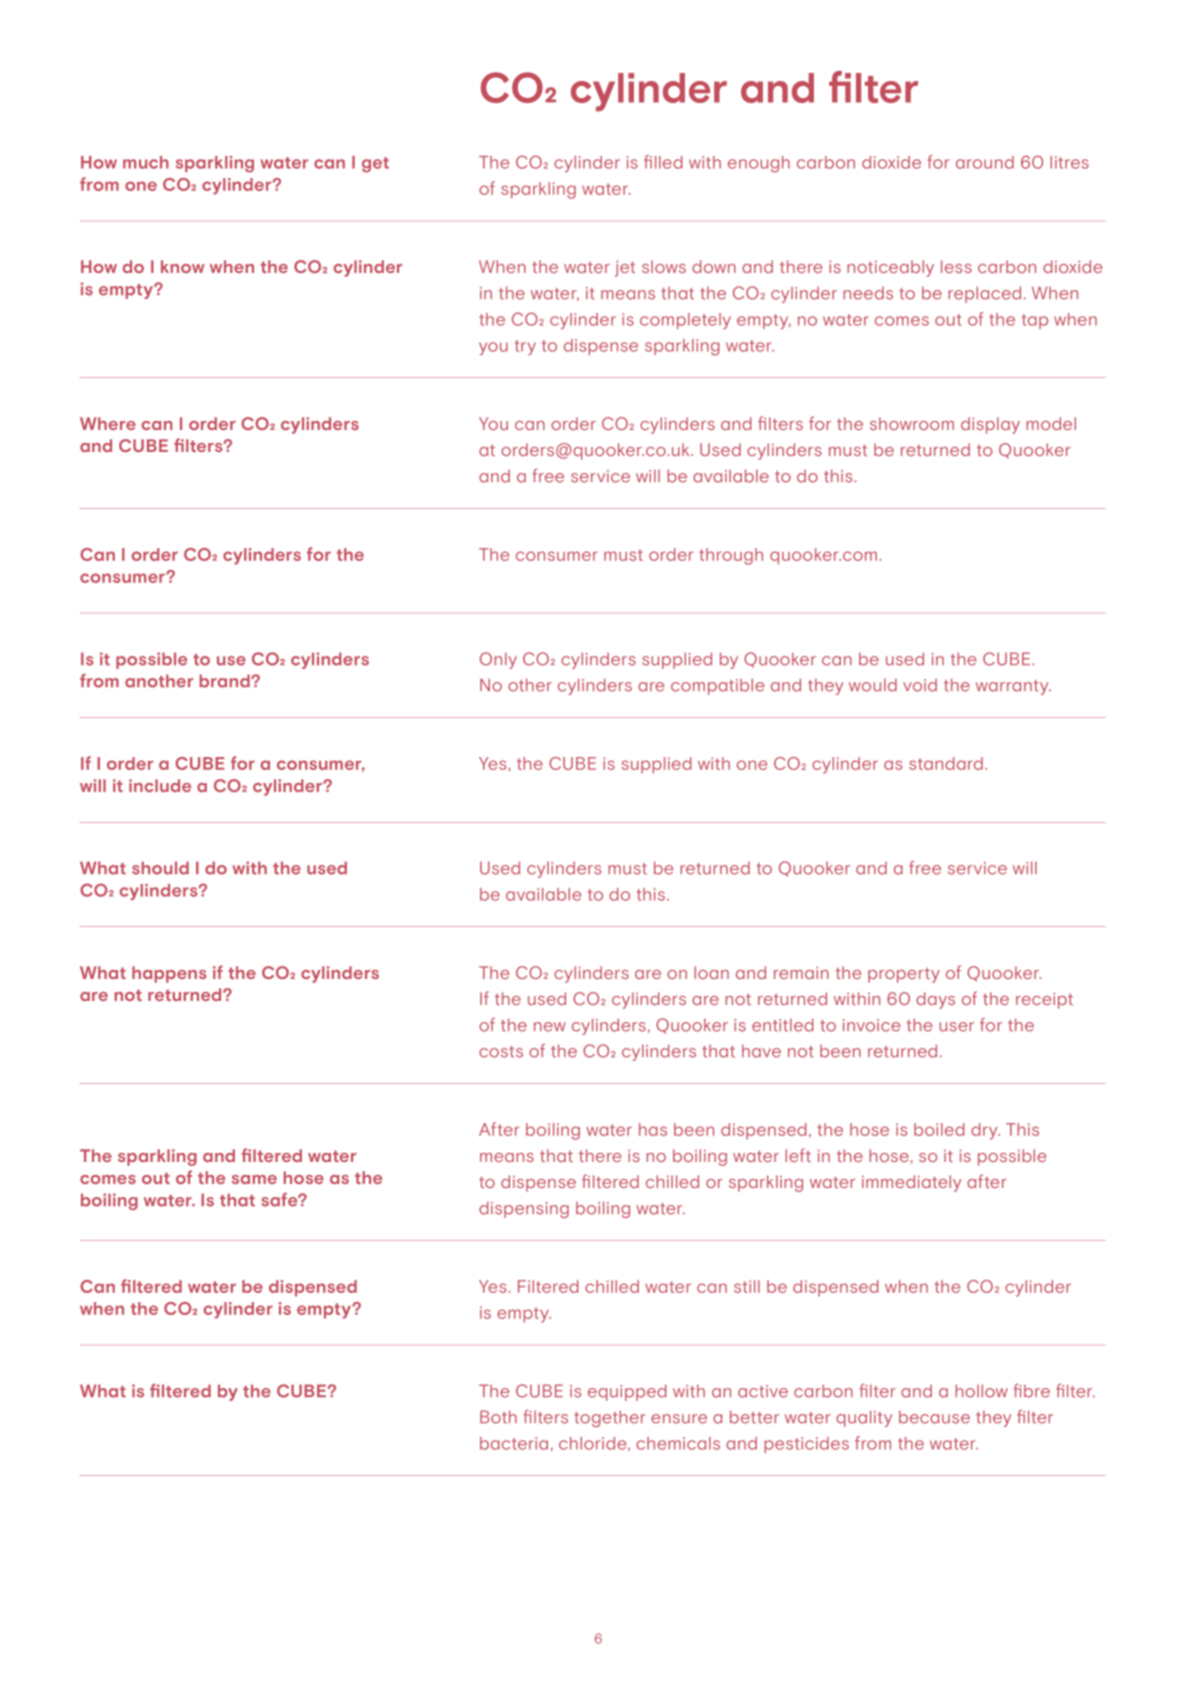 The image size is (1197, 1693). Describe the element at coordinates (711, 972) in the page. I see `loan` at that location.
